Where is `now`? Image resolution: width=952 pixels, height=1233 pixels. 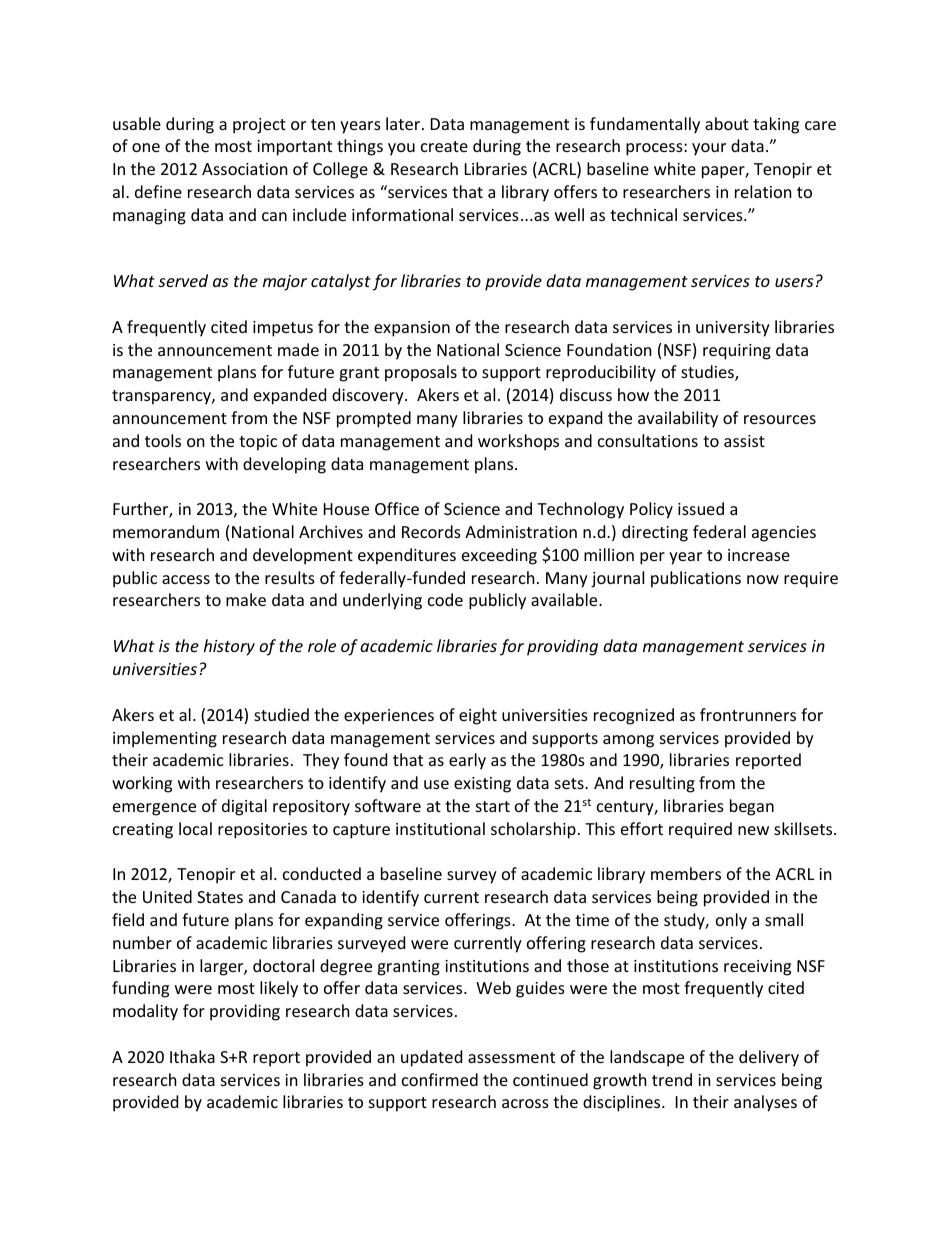
now is located at coordinates (763, 579).
